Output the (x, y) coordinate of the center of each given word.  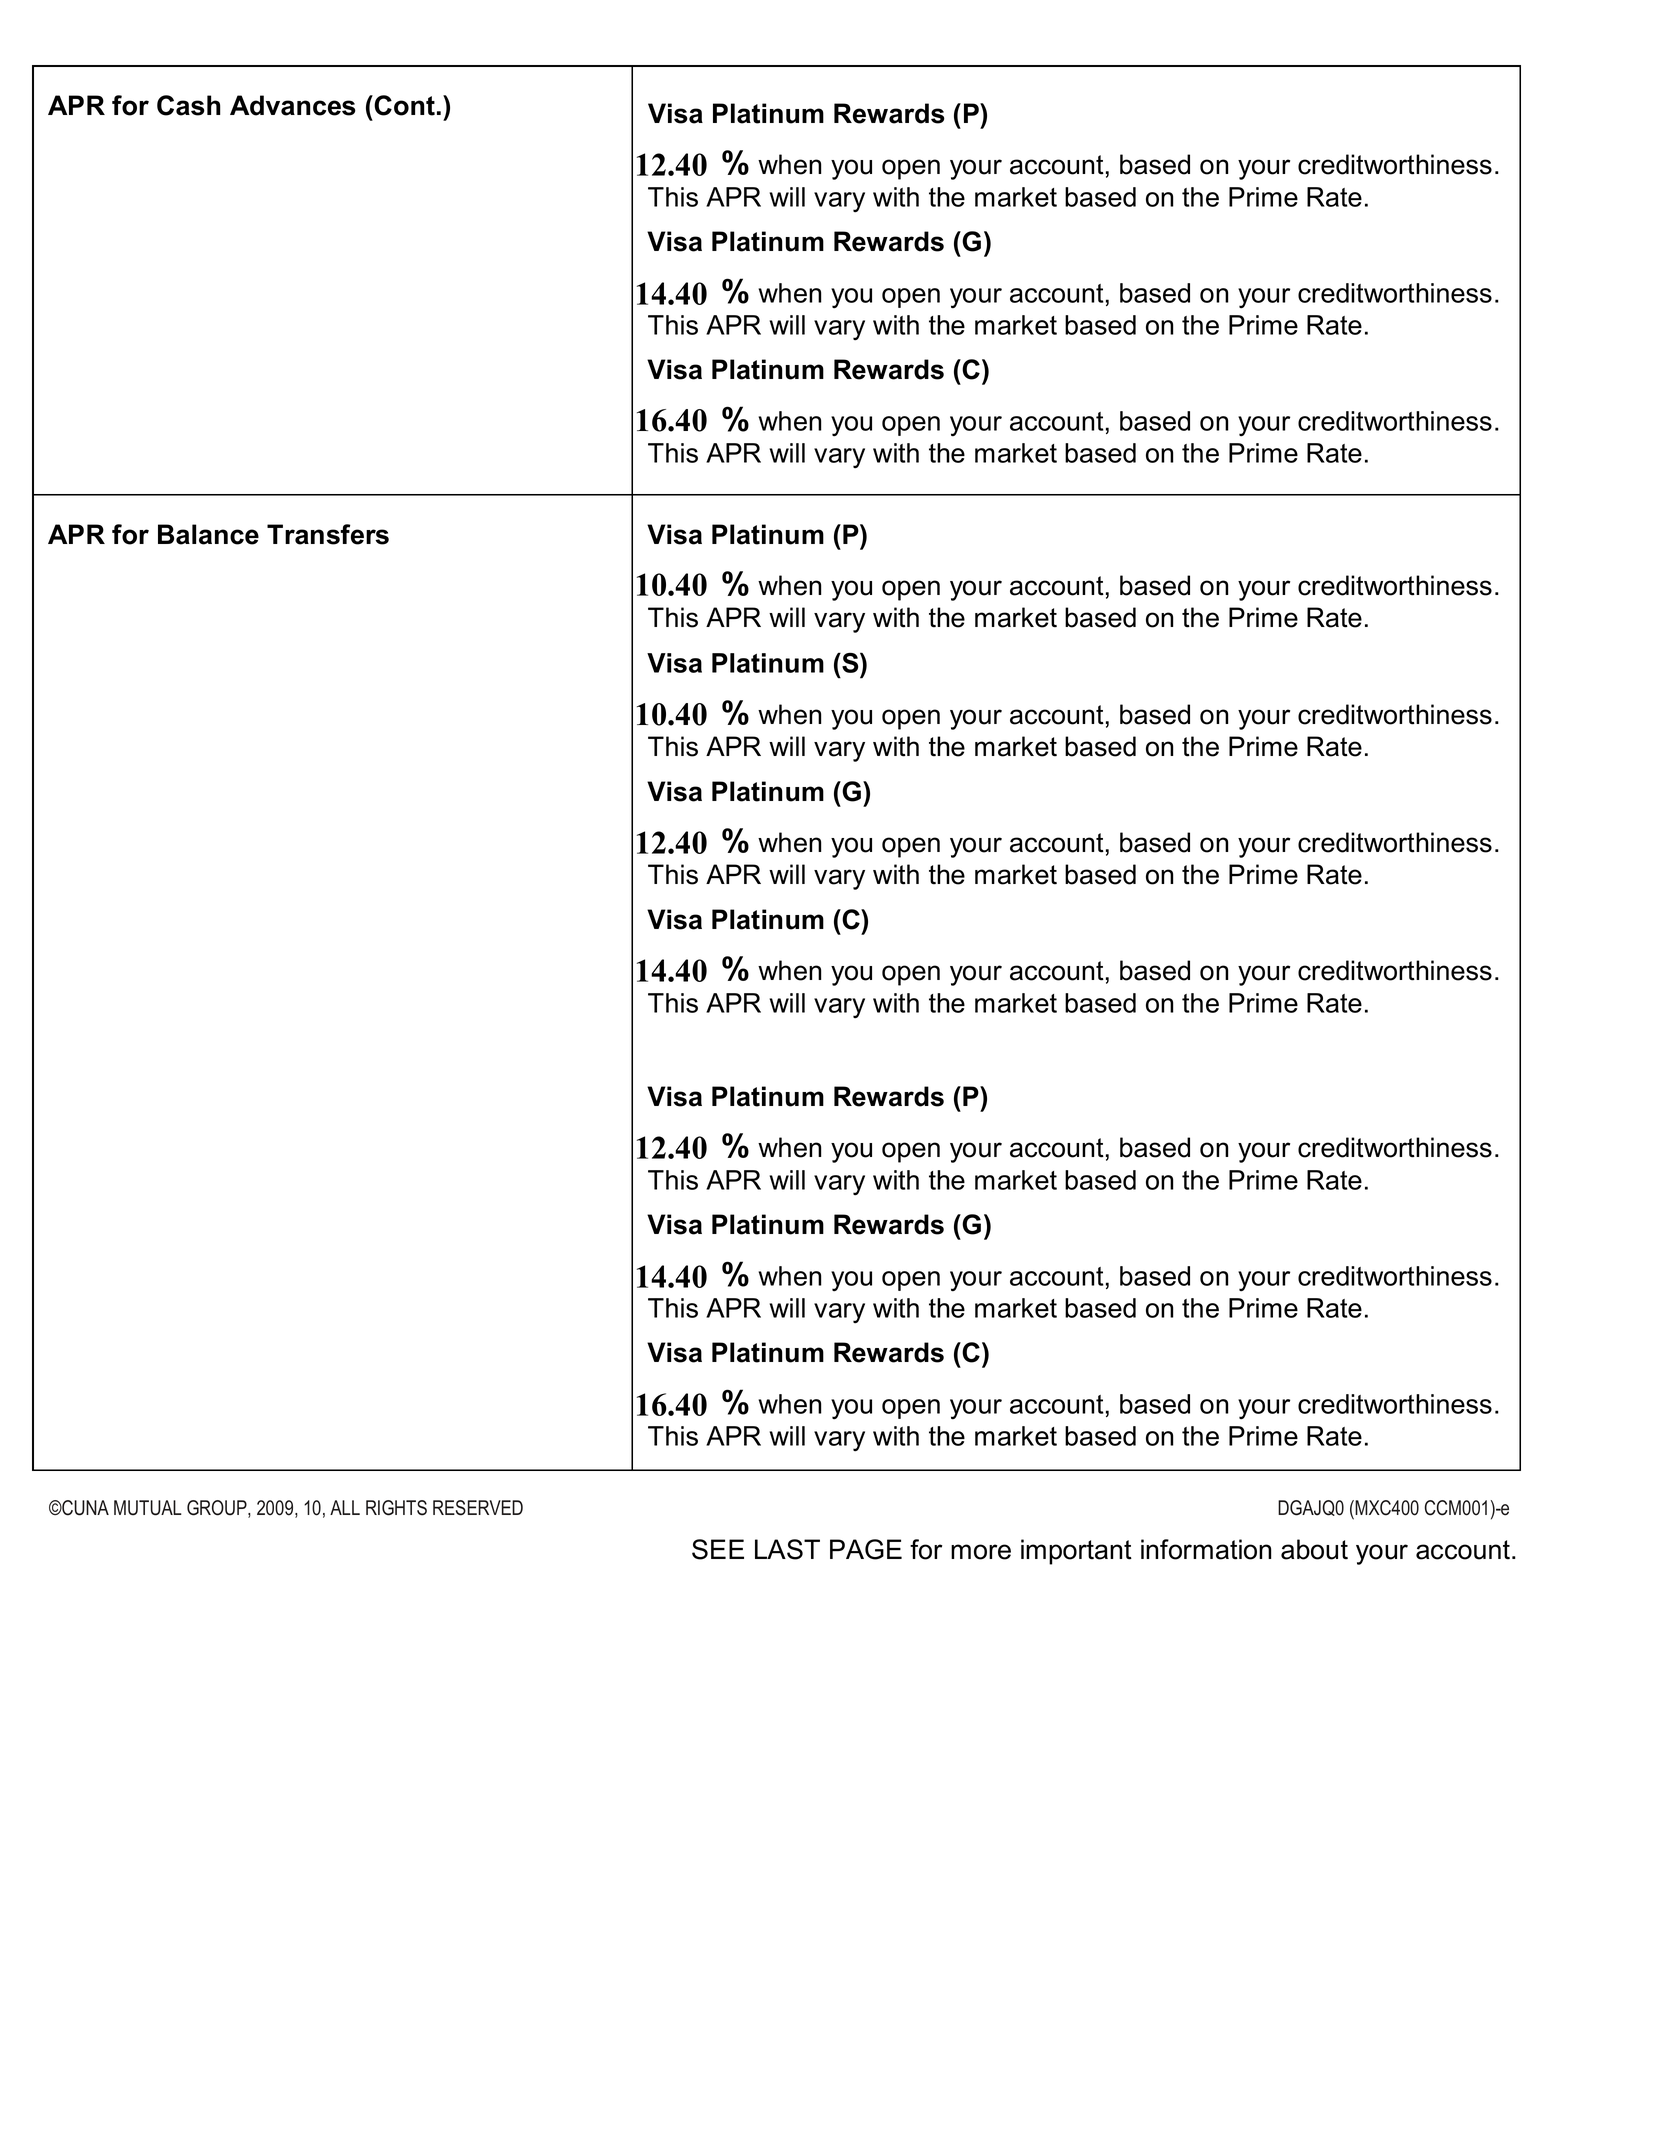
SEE (718, 1549)
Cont (404, 105)
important (1076, 1552)
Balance (208, 534)
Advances (293, 105)
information (1206, 1549)
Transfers (328, 534)
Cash (189, 105)
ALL (345, 1507)
